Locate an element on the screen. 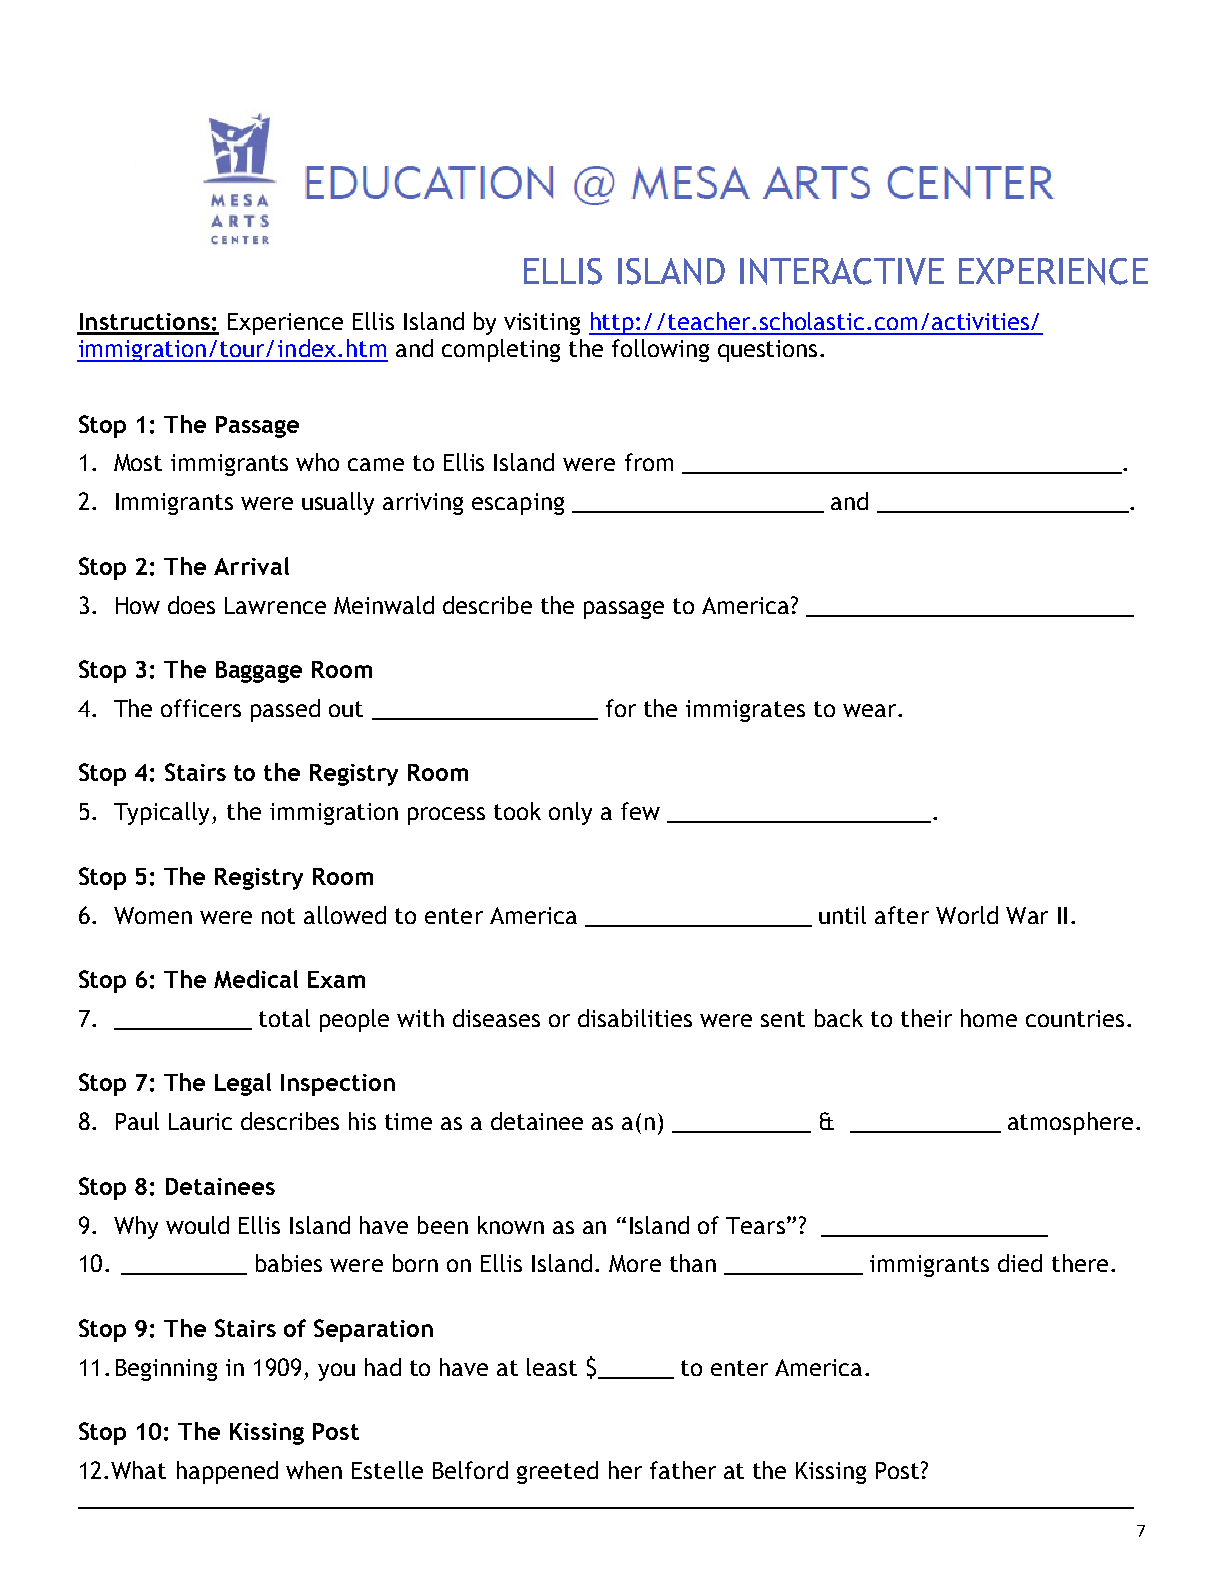 The image size is (1224, 1584). not is located at coordinates (278, 916).
